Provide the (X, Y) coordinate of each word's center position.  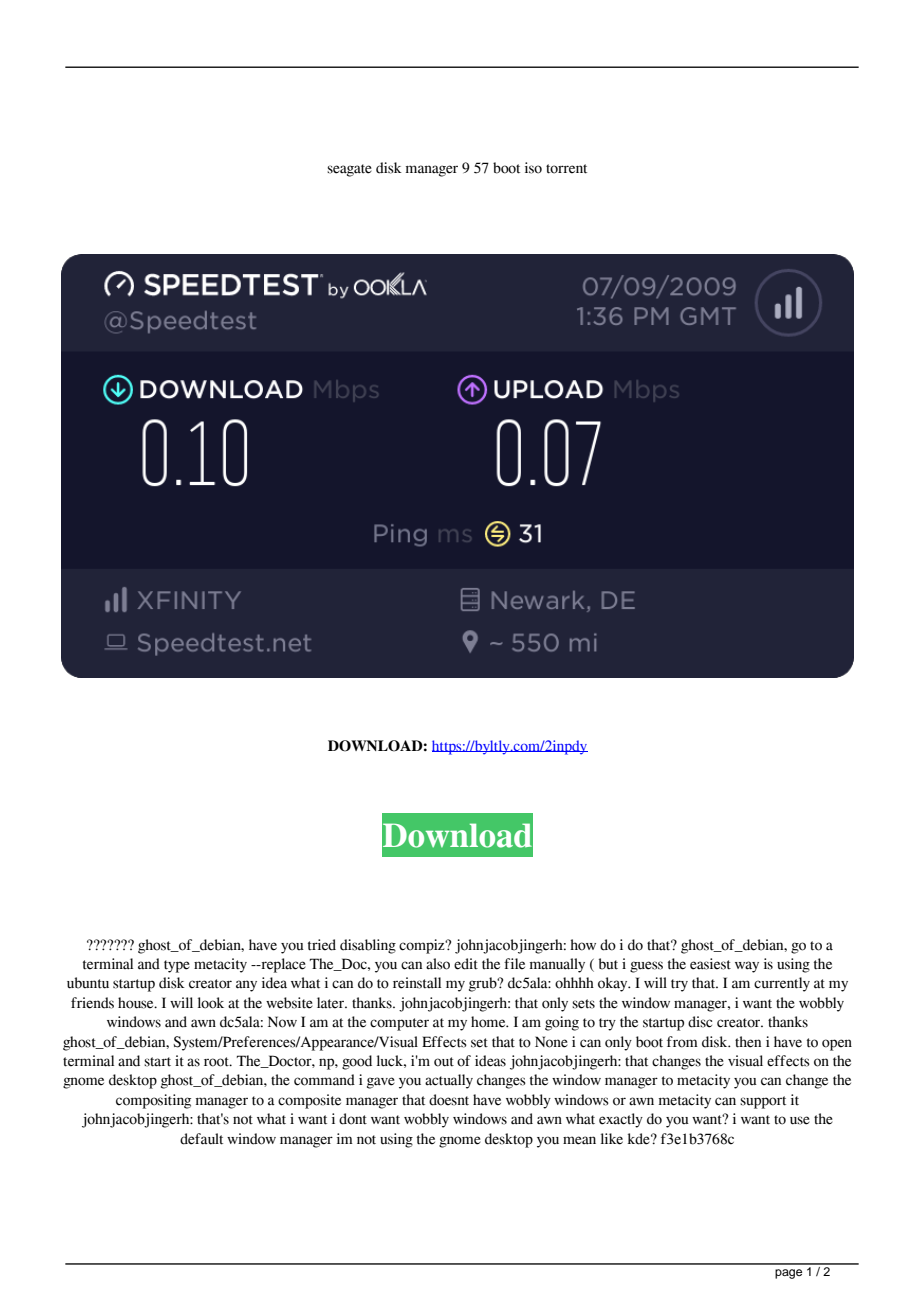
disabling (368, 946)
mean (579, 1140)
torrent (566, 169)
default (201, 1139)
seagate (349, 170)
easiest (710, 964)
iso (533, 168)
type (177, 966)
